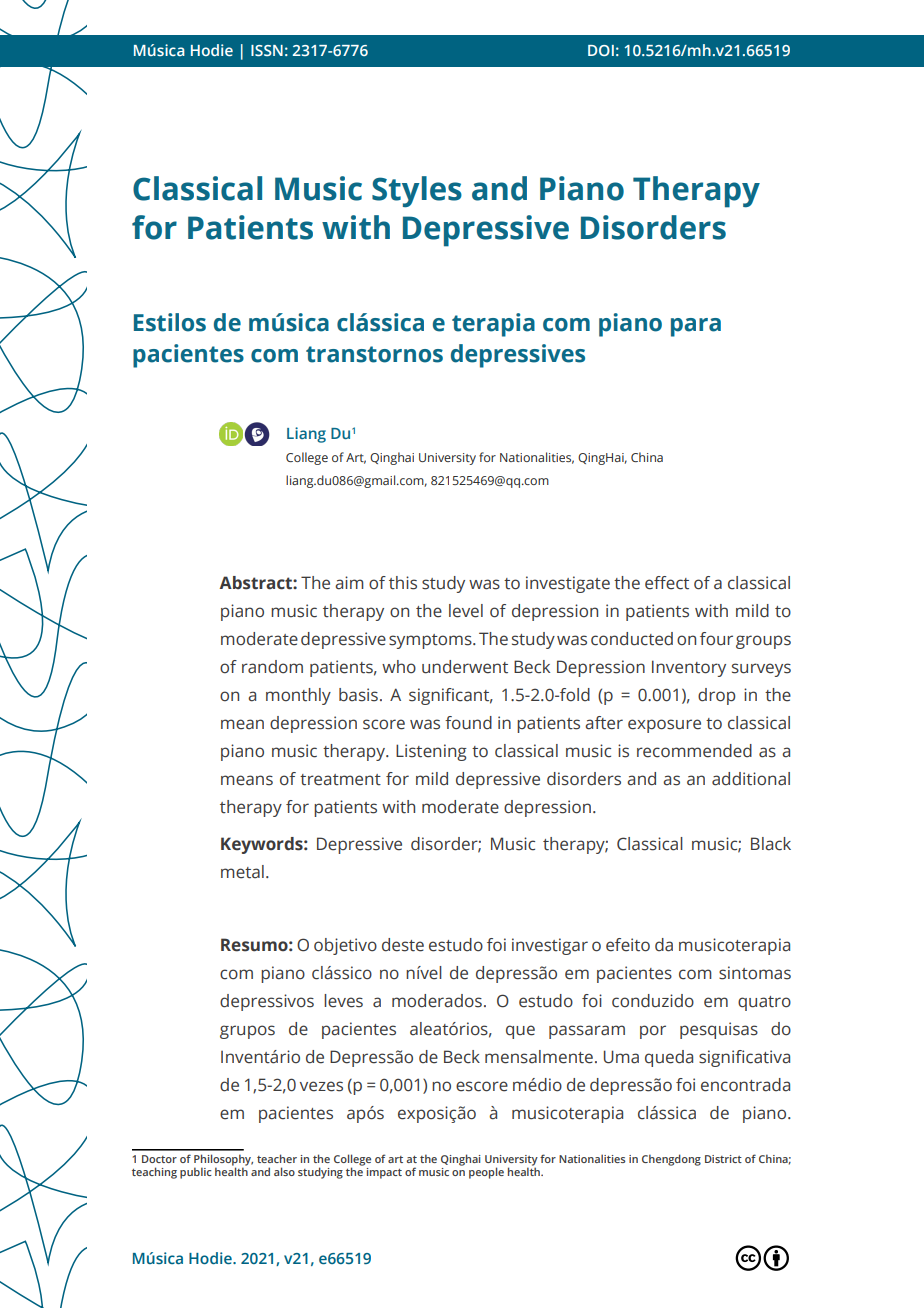 This screenshot has width=924, height=1308. Describe the element at coordinates (486, 1173) in the screenshot. I see `people` at that location.
